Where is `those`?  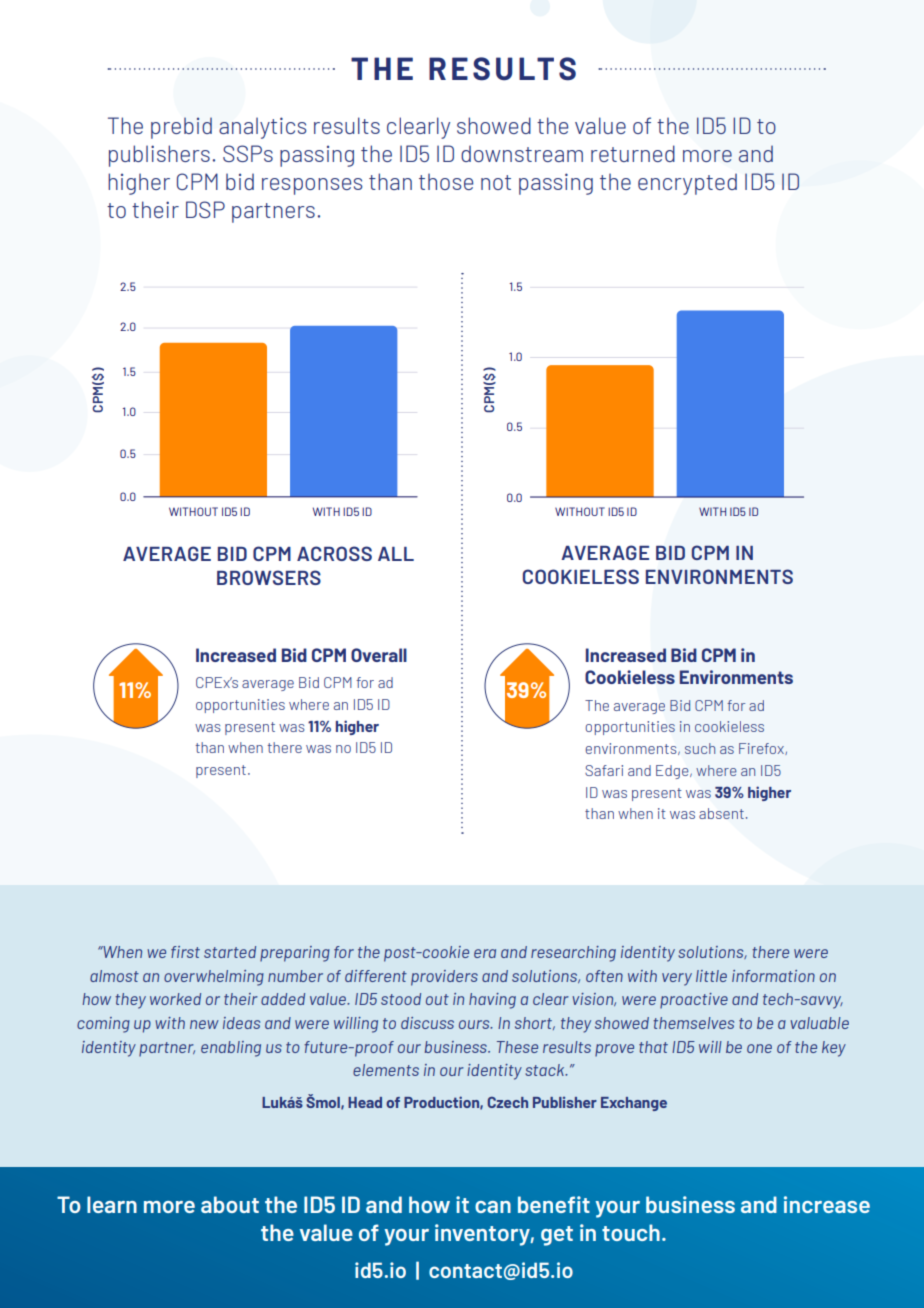 those is located at coordinates (446, 181).
